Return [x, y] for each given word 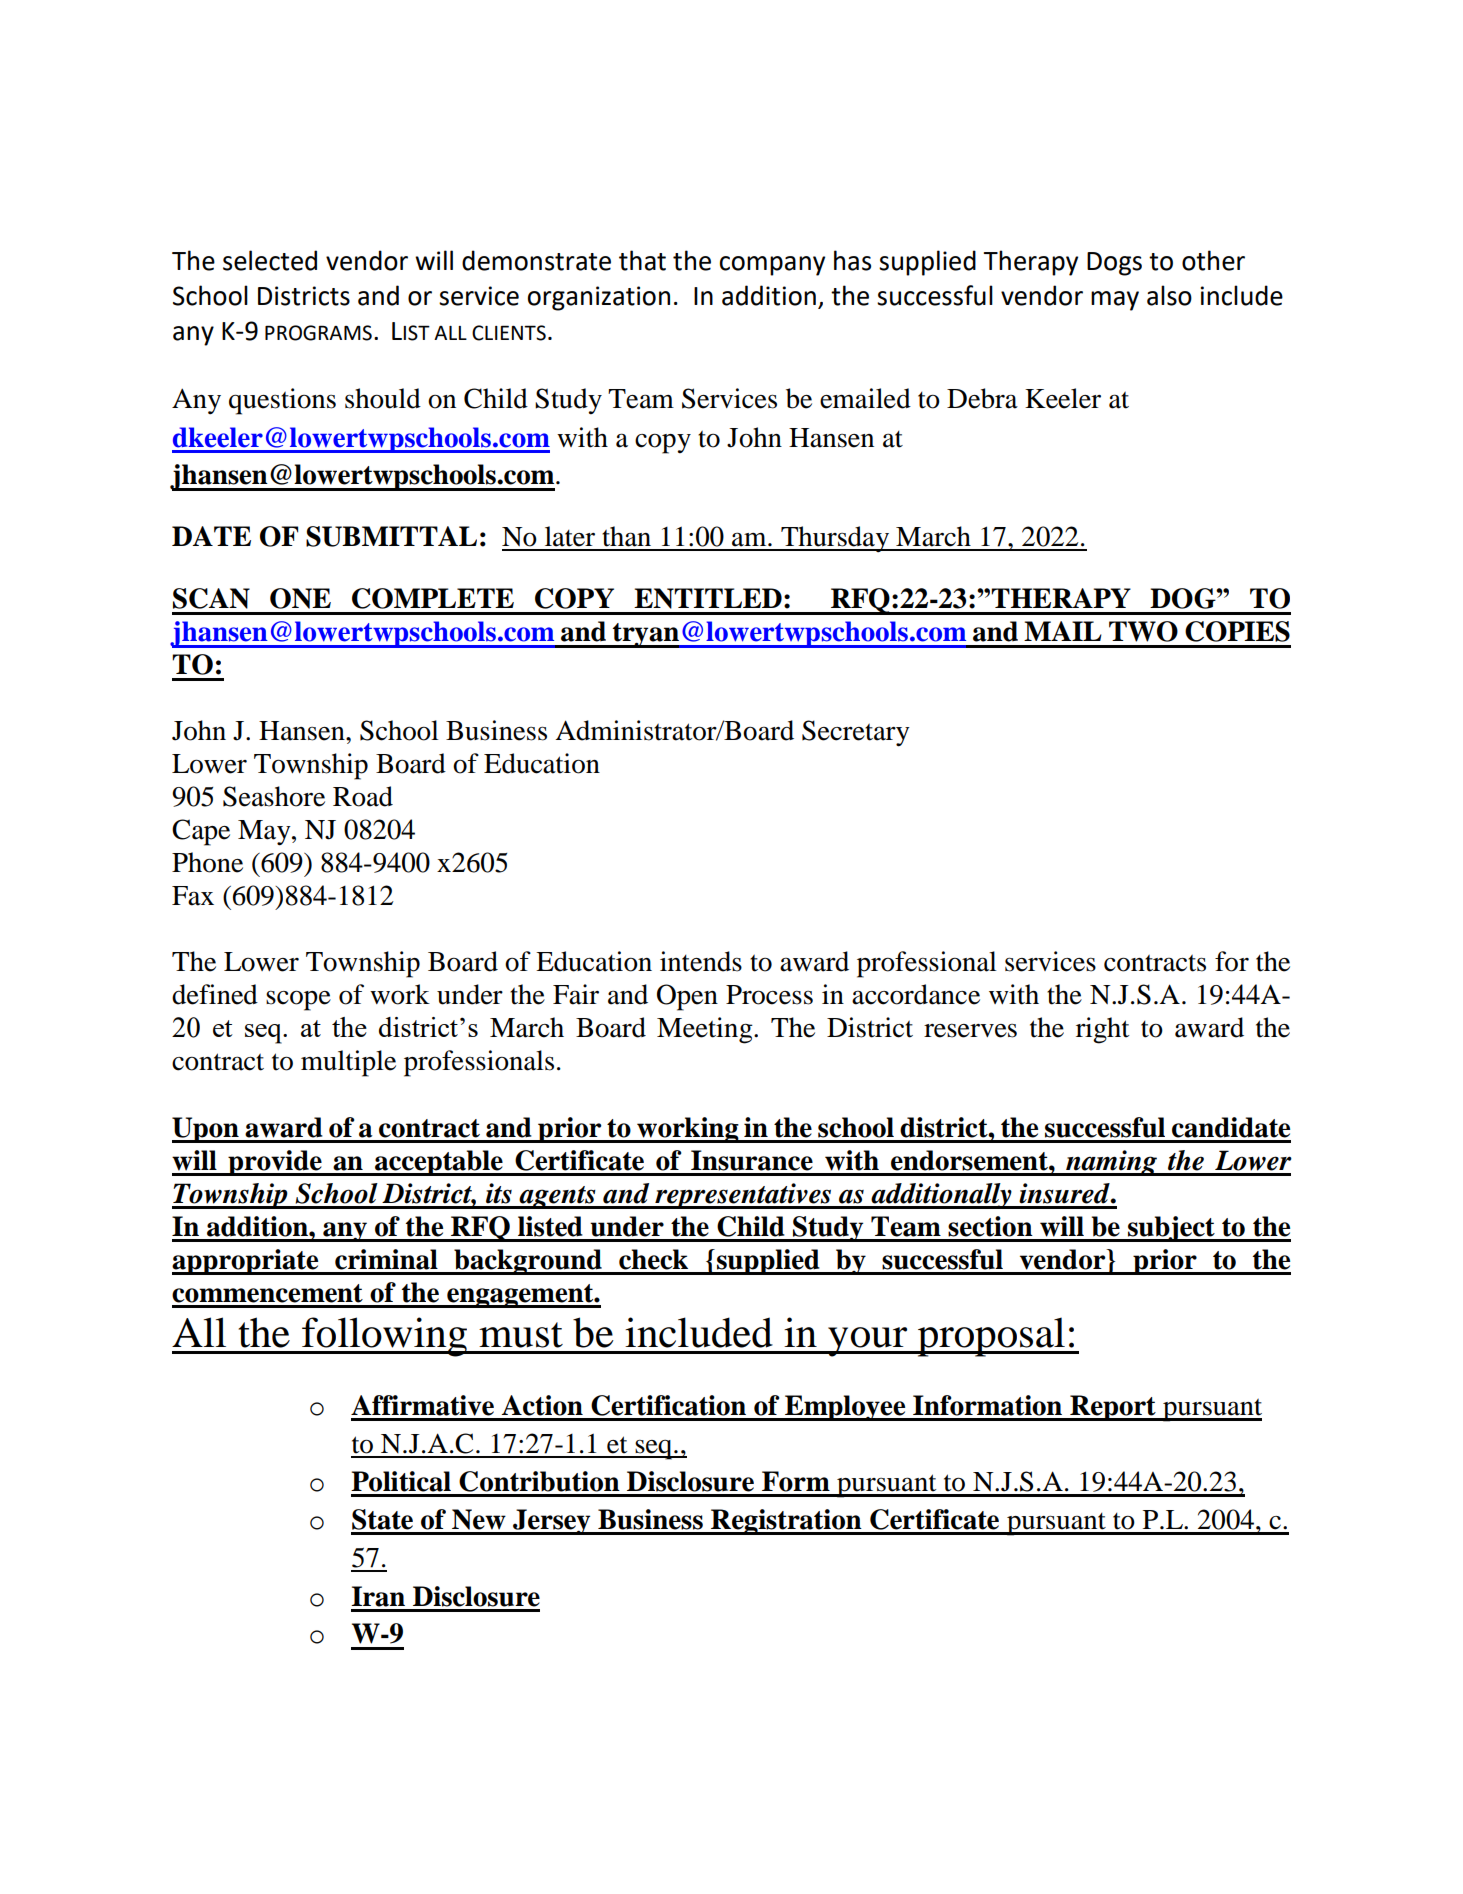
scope [298, 1000]
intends [701, 961]
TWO [1143, 631]
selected [270, 260]
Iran [378, 1596]
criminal [386, 1259]
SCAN [211, 598]
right [1102, 1030]
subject [1171, 1229]
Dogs [1114, 264]
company [772, 266]
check [653, 1259]
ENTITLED [708, 598]
